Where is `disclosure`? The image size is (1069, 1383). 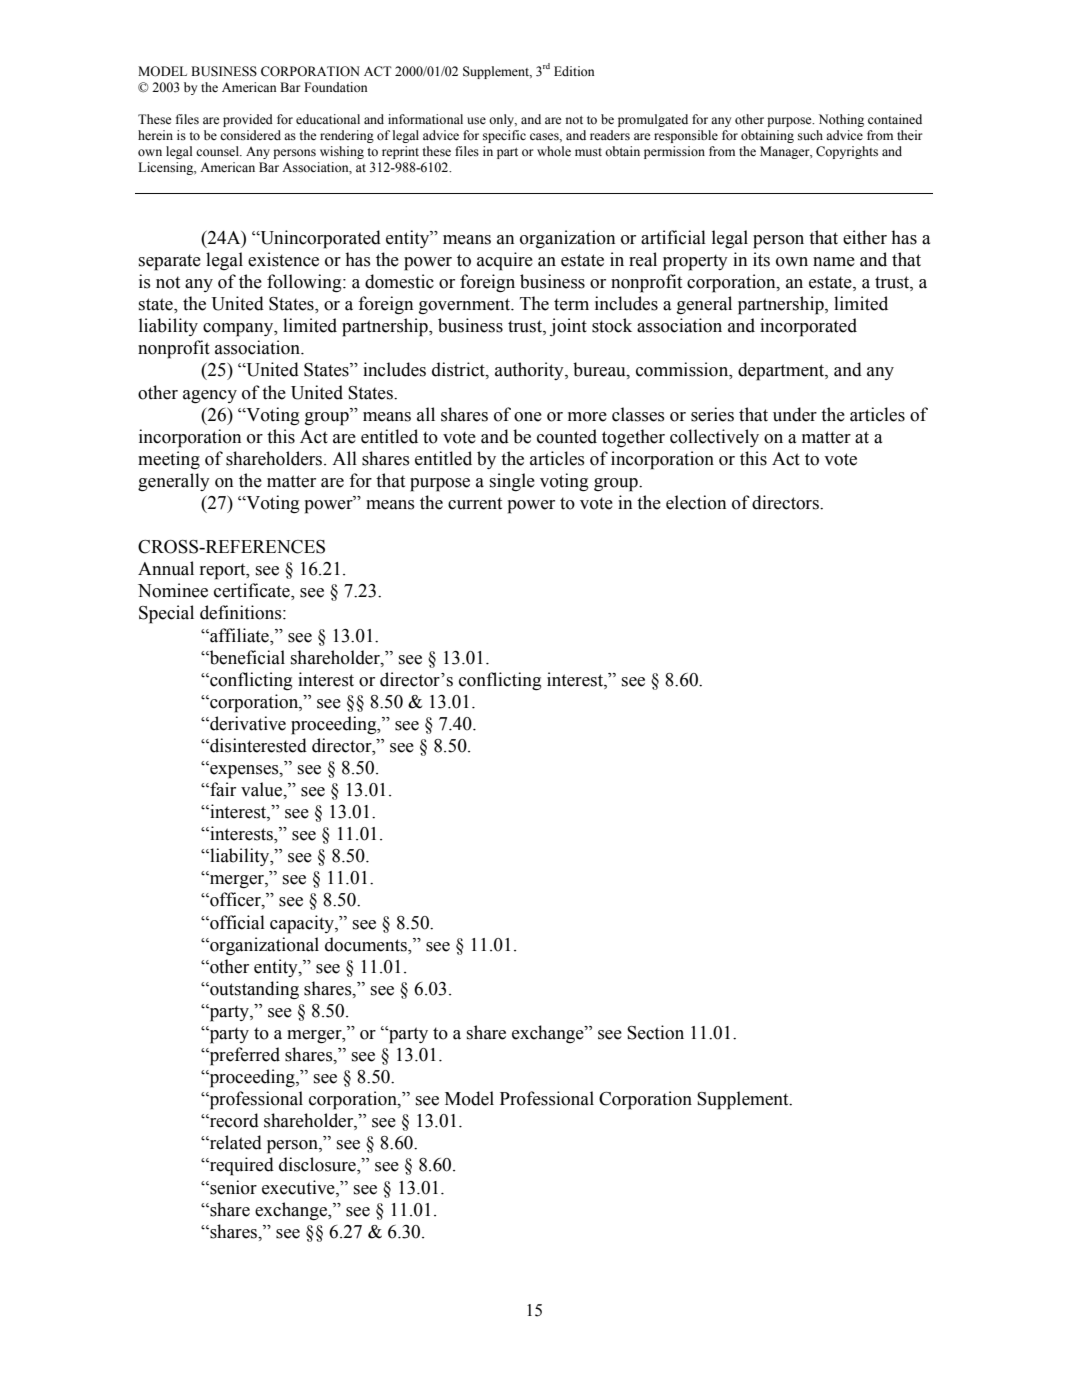
disclosure is located at coordinates (318, 1165).
